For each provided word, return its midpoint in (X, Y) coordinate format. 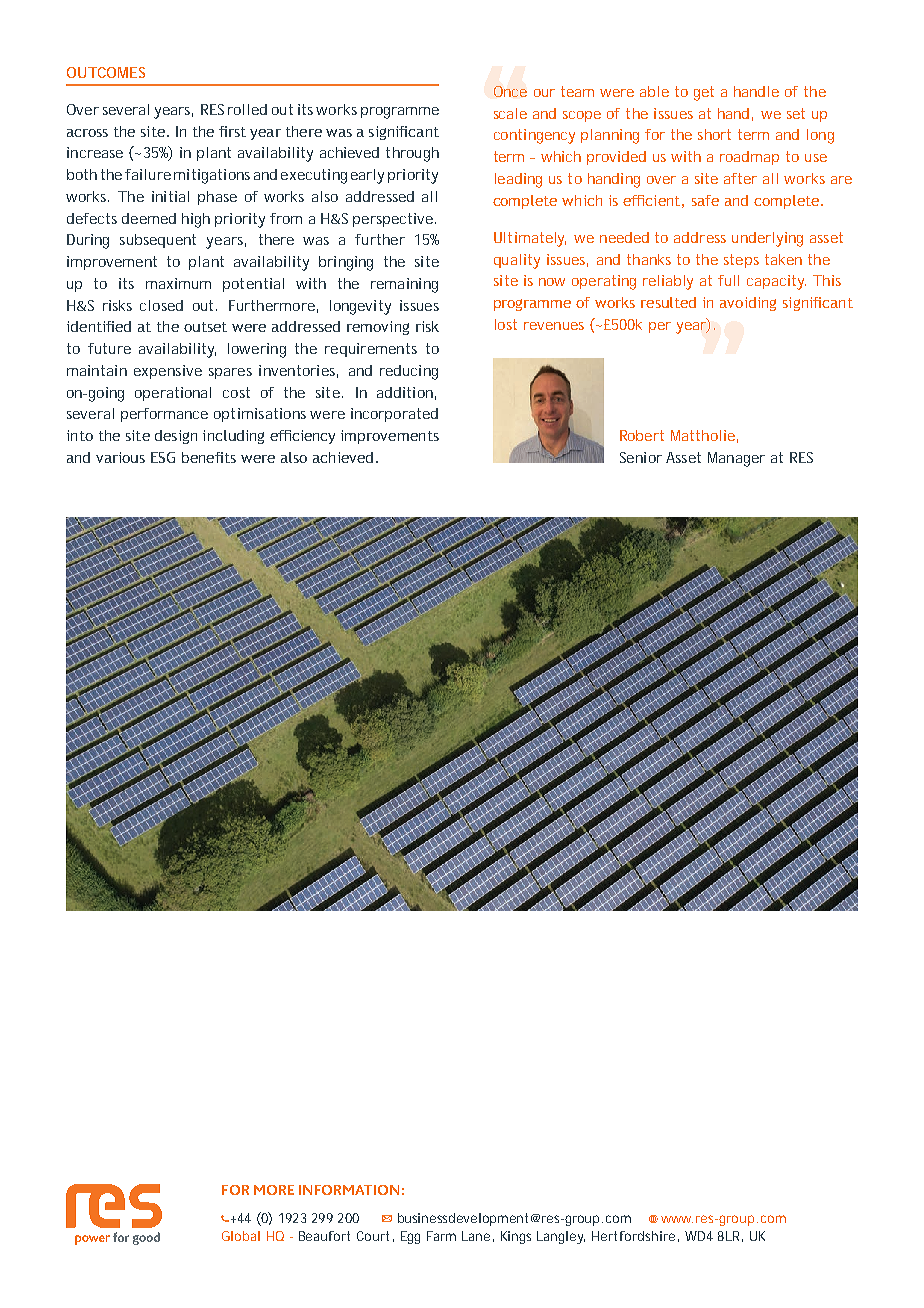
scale (510, 113)
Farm (441, 1236)
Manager (736, 459)
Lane (476, 1236)
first (232, 131)
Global (241, 1236)
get (704, 93)
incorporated (394, 415)
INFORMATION (349, 1190)
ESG (163, 457)
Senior (641, 457)
